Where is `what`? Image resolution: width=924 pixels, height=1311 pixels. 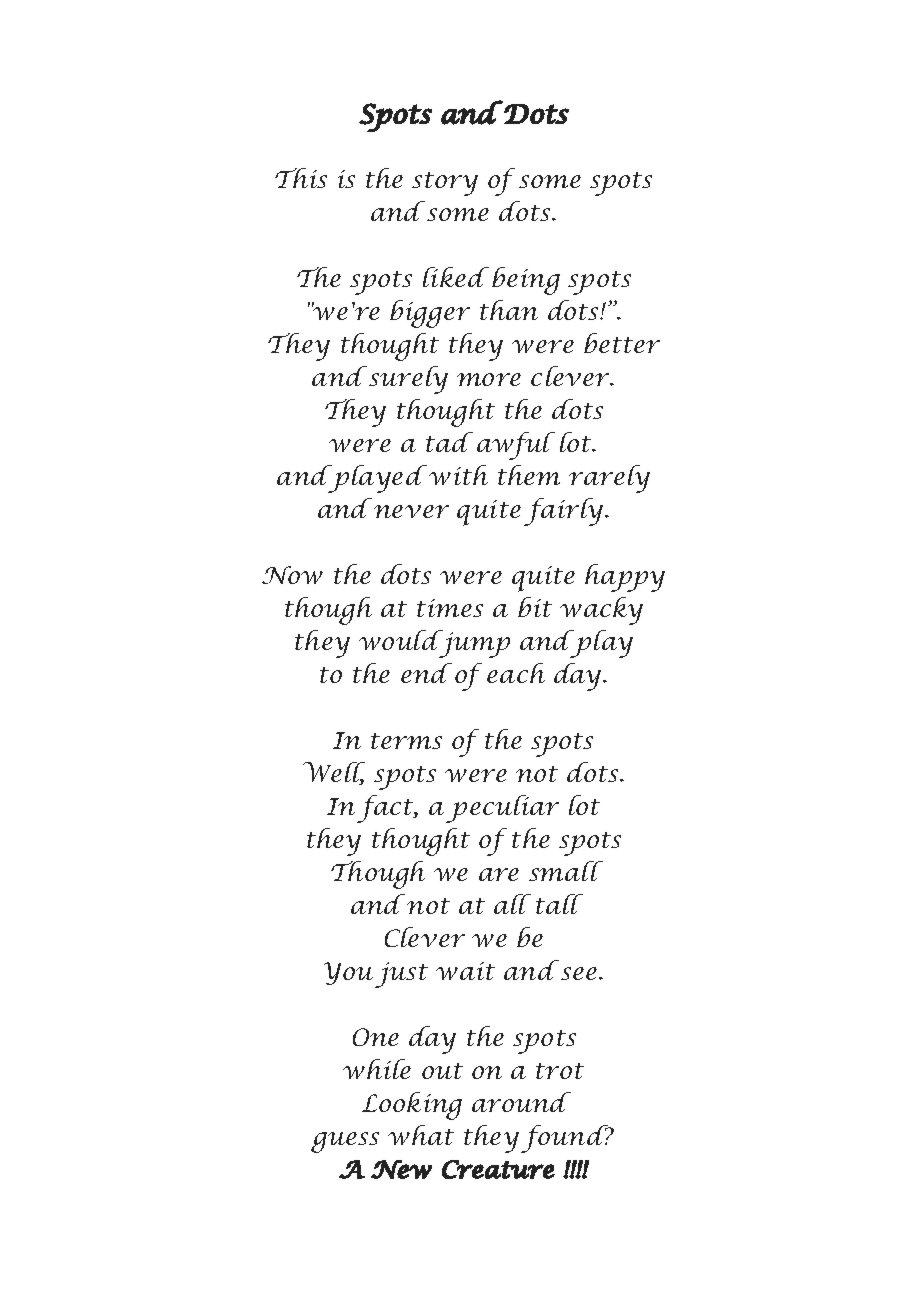
what is located at coordinates (421, 1135).
